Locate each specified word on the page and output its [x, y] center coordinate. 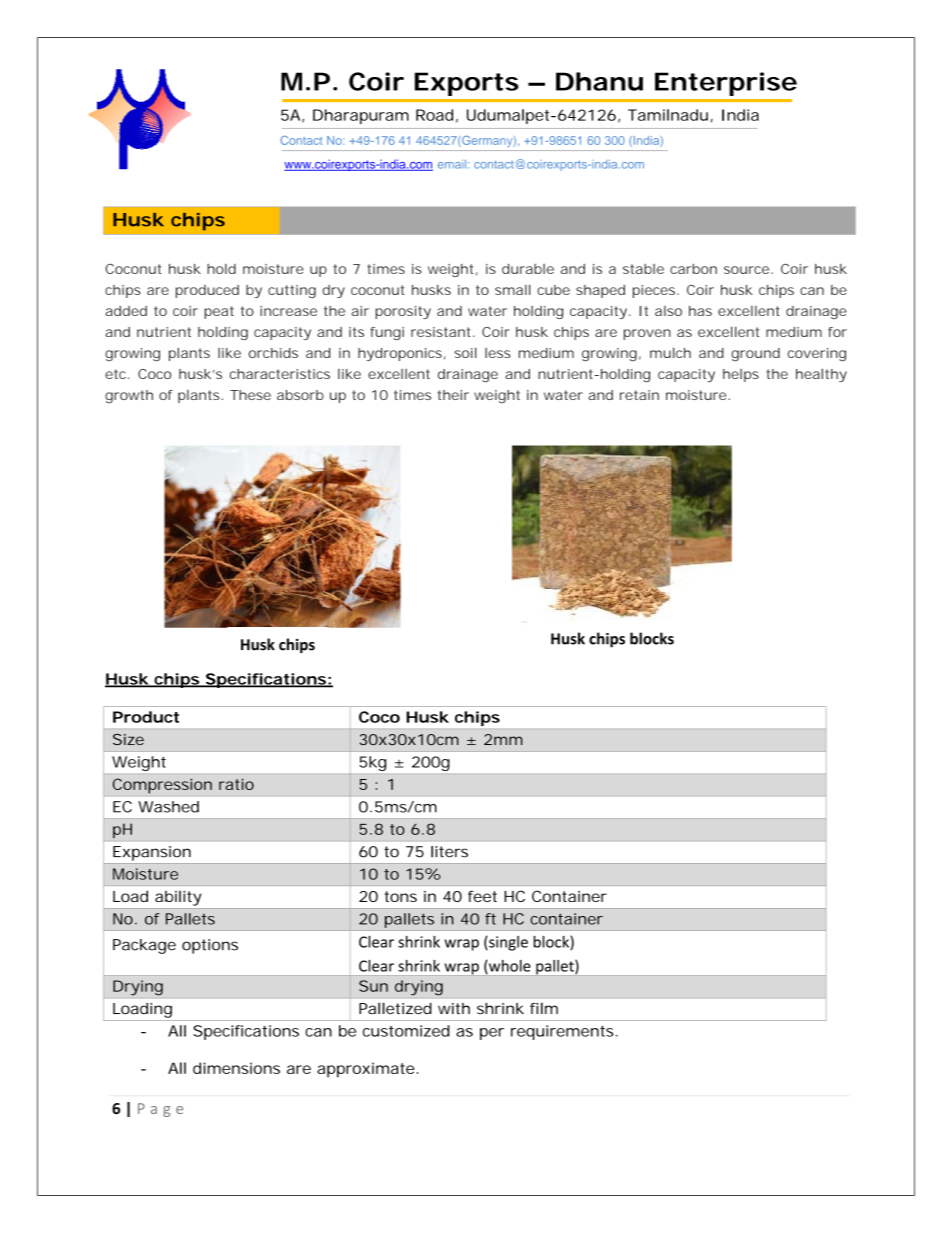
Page [160, 1110]
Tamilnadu [670, 116]
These [250, 395]
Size [128, 739]
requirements [564, 1032]
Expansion [152, 853]
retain [639, 395]
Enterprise [726, 84]
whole [509, 967]
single [507, 943]
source [748, 270]
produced [207, 291]
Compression [162, 786]
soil [465, 352]
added [126, 311]
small [513, 289]
